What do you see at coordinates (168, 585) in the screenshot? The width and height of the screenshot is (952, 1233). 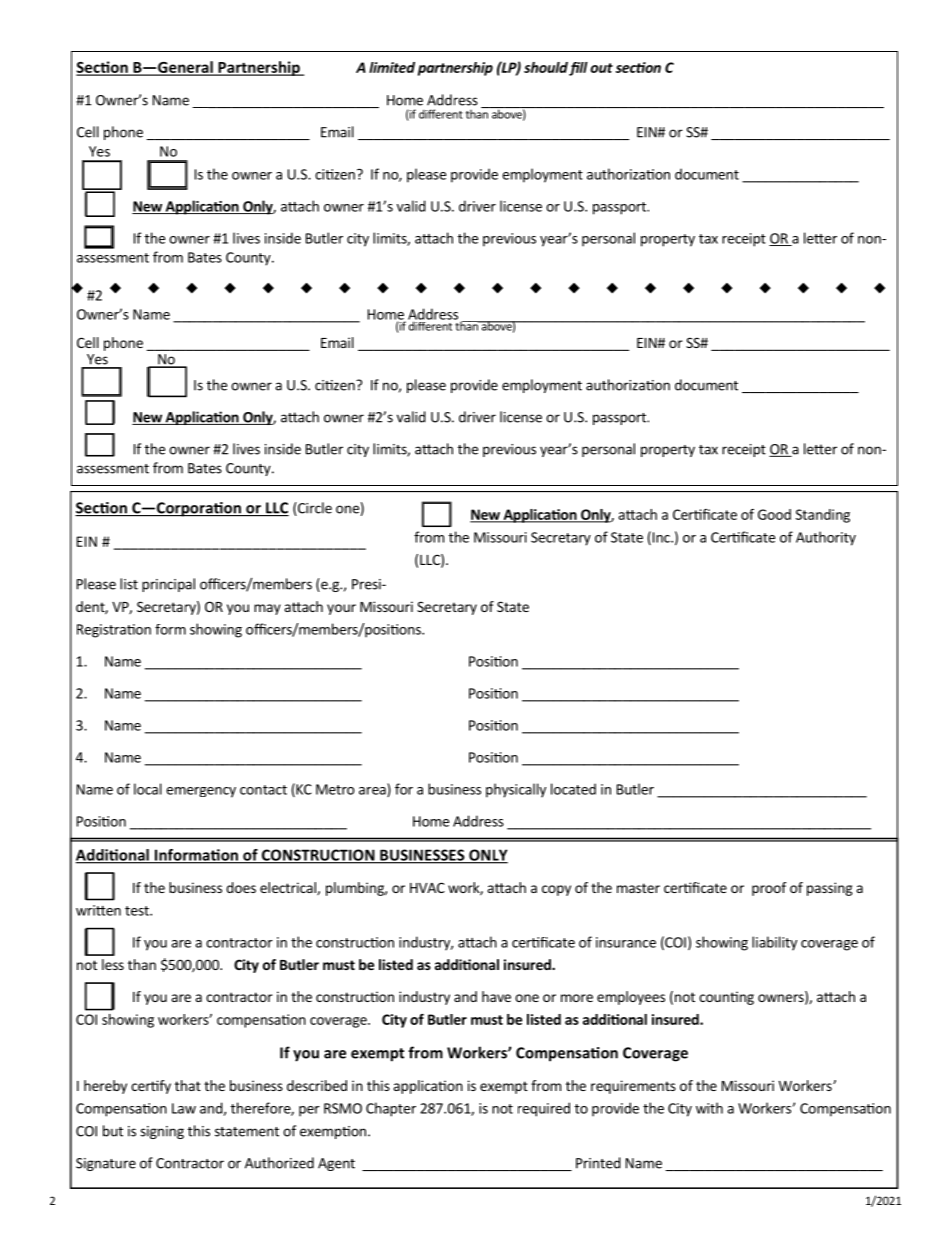 I see `principal` at bounding box center [168, 585].
